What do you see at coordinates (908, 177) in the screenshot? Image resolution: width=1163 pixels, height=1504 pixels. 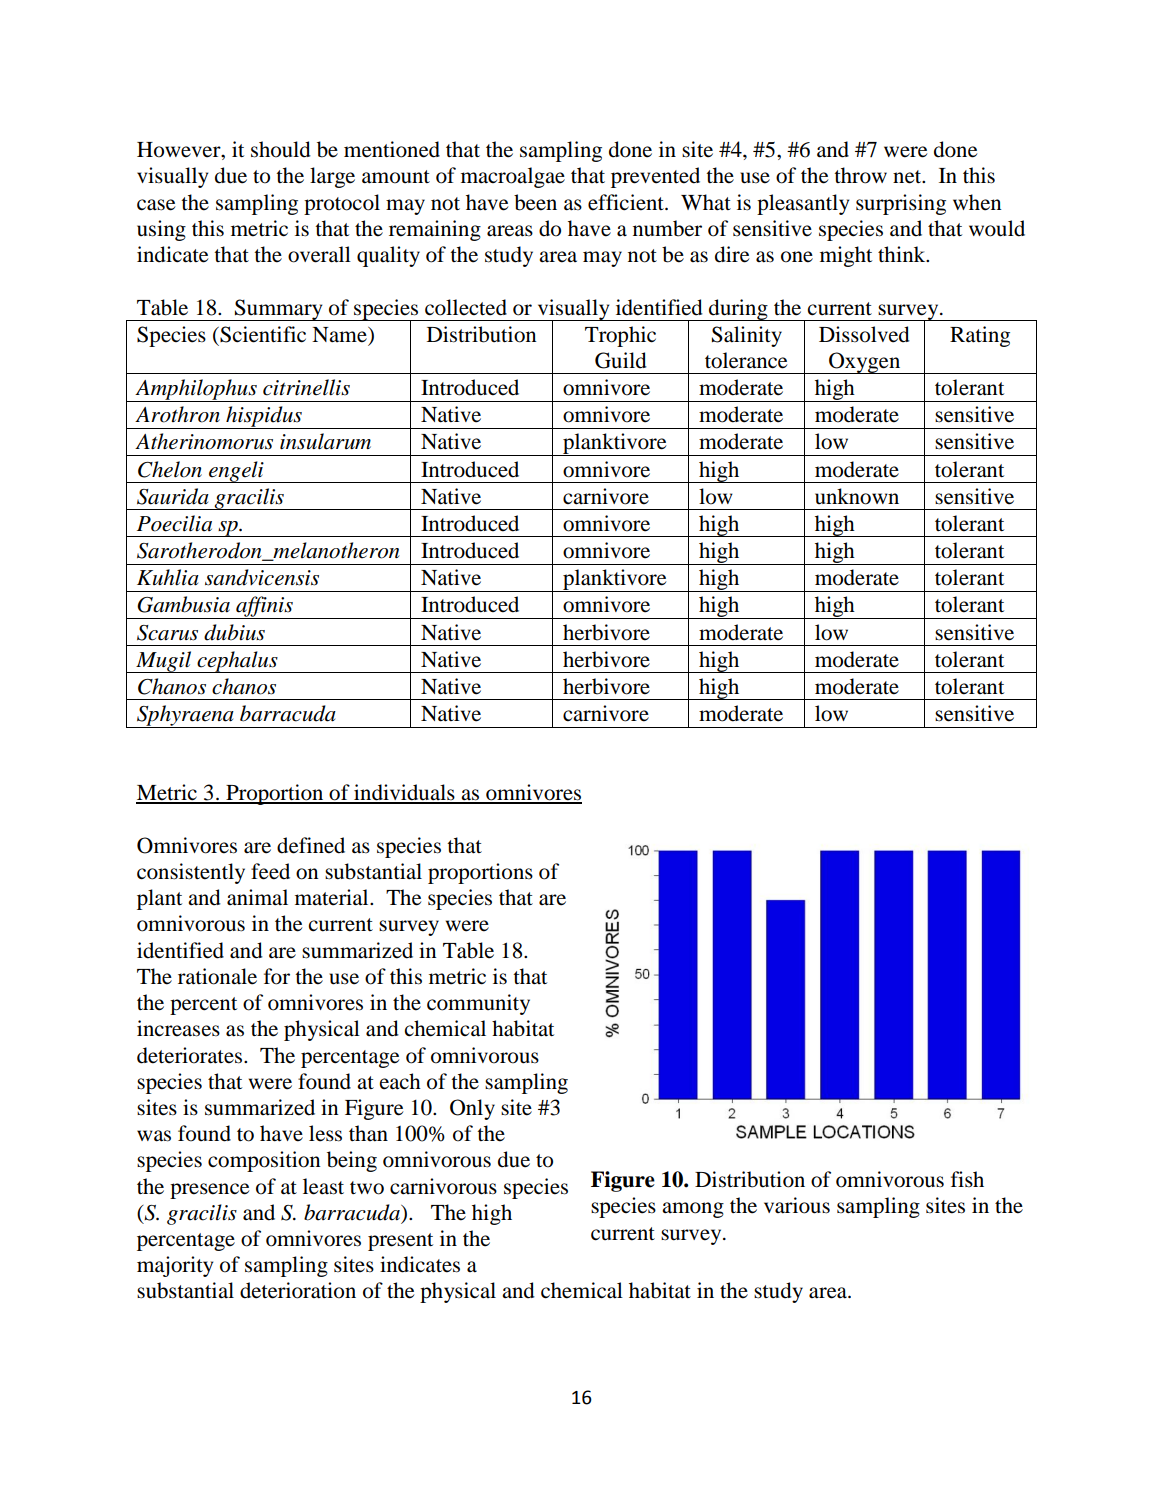 I see `net` at bounding box center [908, 177].
